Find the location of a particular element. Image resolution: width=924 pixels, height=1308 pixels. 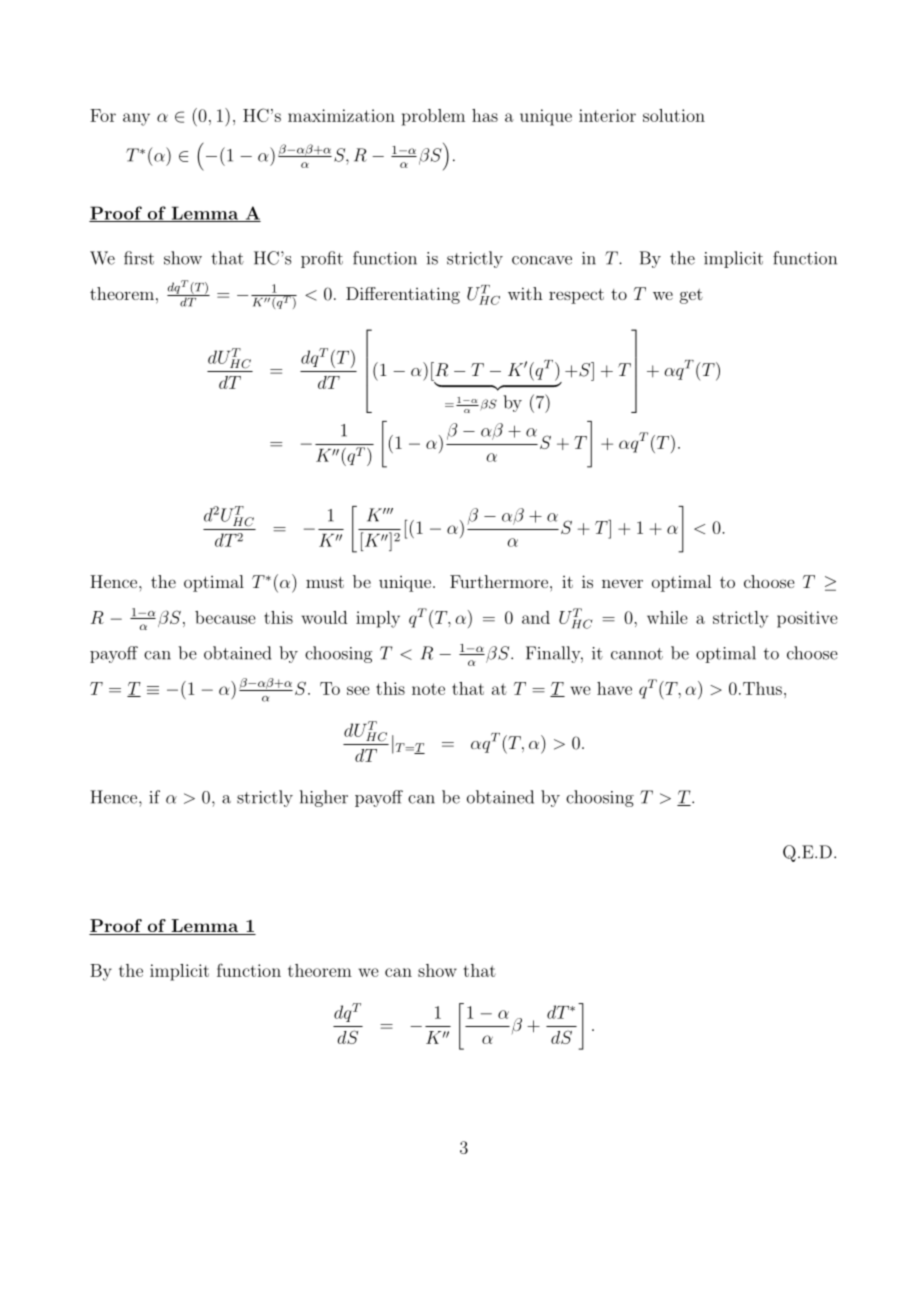

have is located at coordinates (614, 688).
